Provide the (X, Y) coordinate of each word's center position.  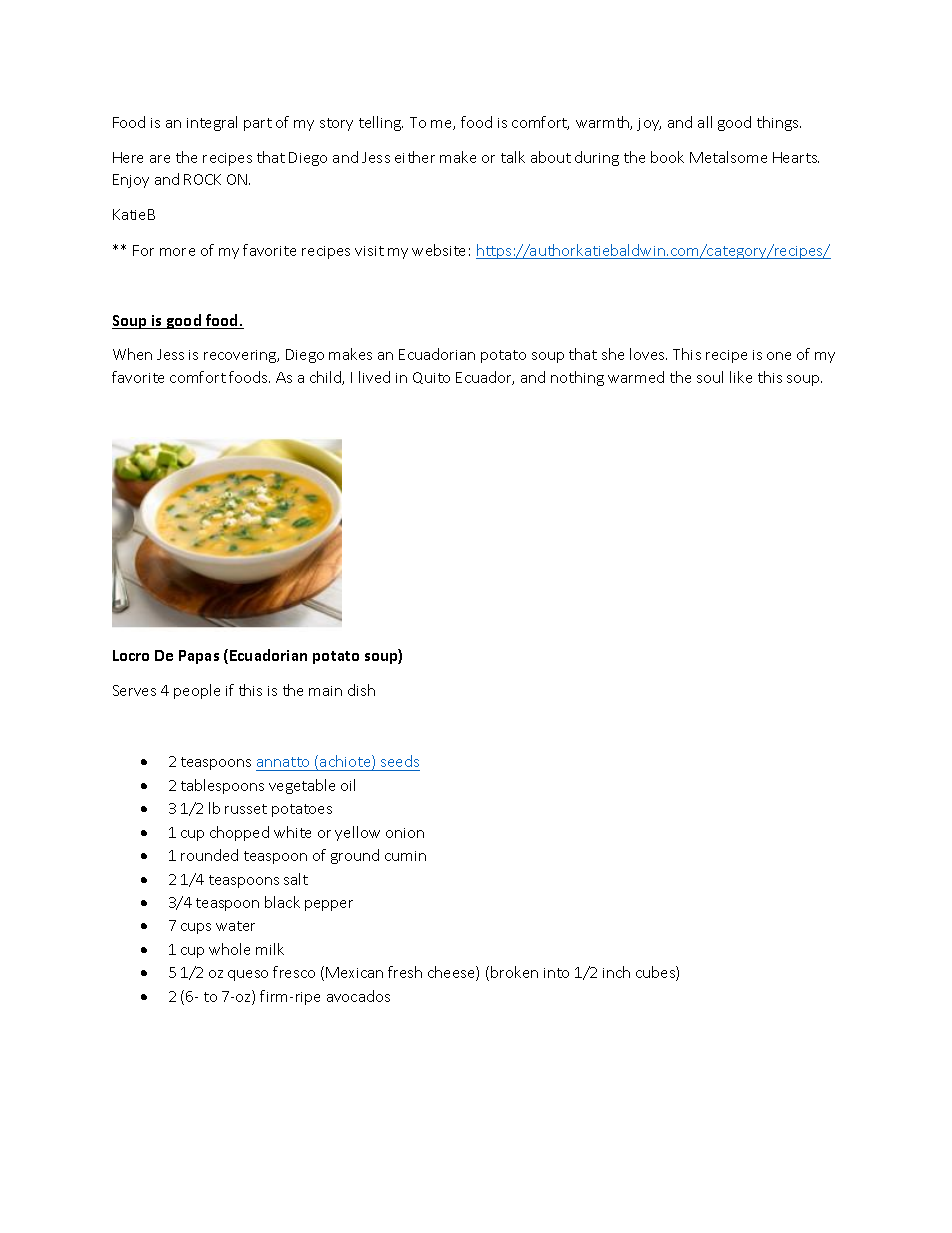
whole (229, 949)
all (705, 122)
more (177, 252)
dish (361, 690)
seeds (400, 761)
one (779, 356)
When (132, 354)
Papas (199, 657)
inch (616, 972)
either (415, 157)
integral (212, 123)
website (438, 250)
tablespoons (222, 786)
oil (348, 785)
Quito (431, 378)
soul (710, 377)
